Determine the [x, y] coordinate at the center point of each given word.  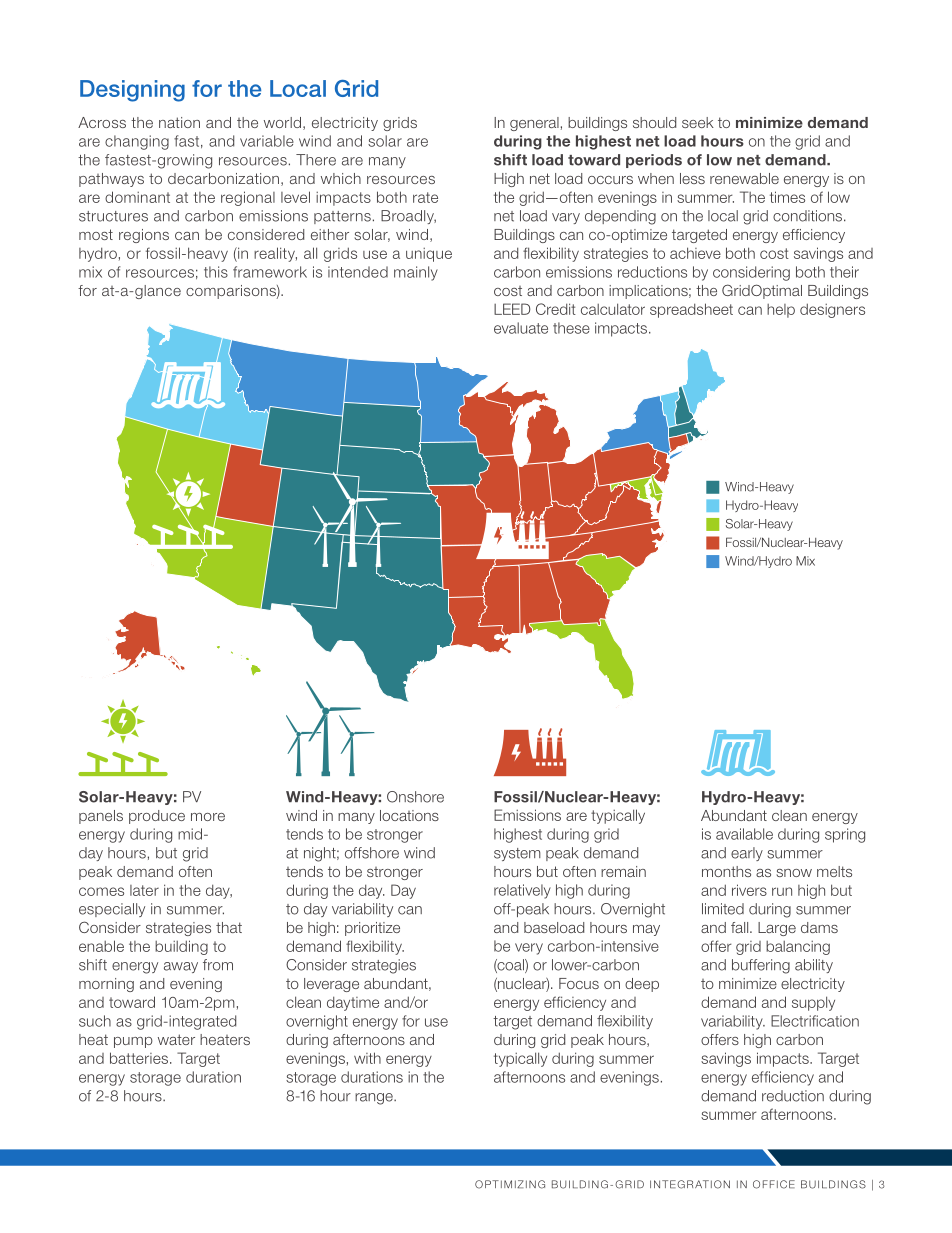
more [208, 817]
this [216, 272]
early [747, 854]
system [517, 854]
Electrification [815, 1021]
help [781, 311]
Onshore [415, 797]
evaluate [521, 328]
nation [179, 122]
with [367, 1058]
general [534, 124]
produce [157, 817]
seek [698, 122]
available [744, 834]
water [176, 1039]
